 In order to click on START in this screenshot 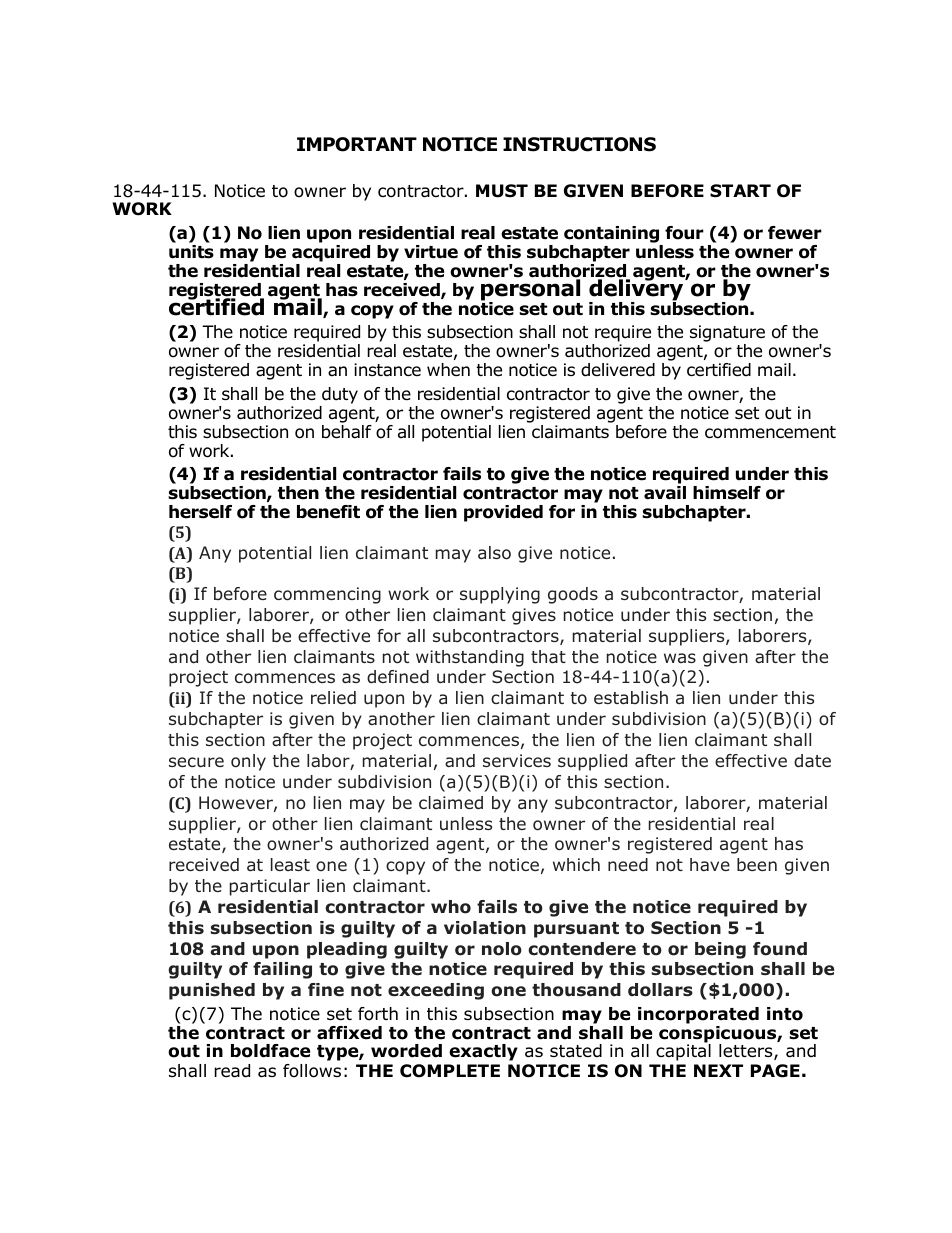, I will do `click(740, 191)`.
